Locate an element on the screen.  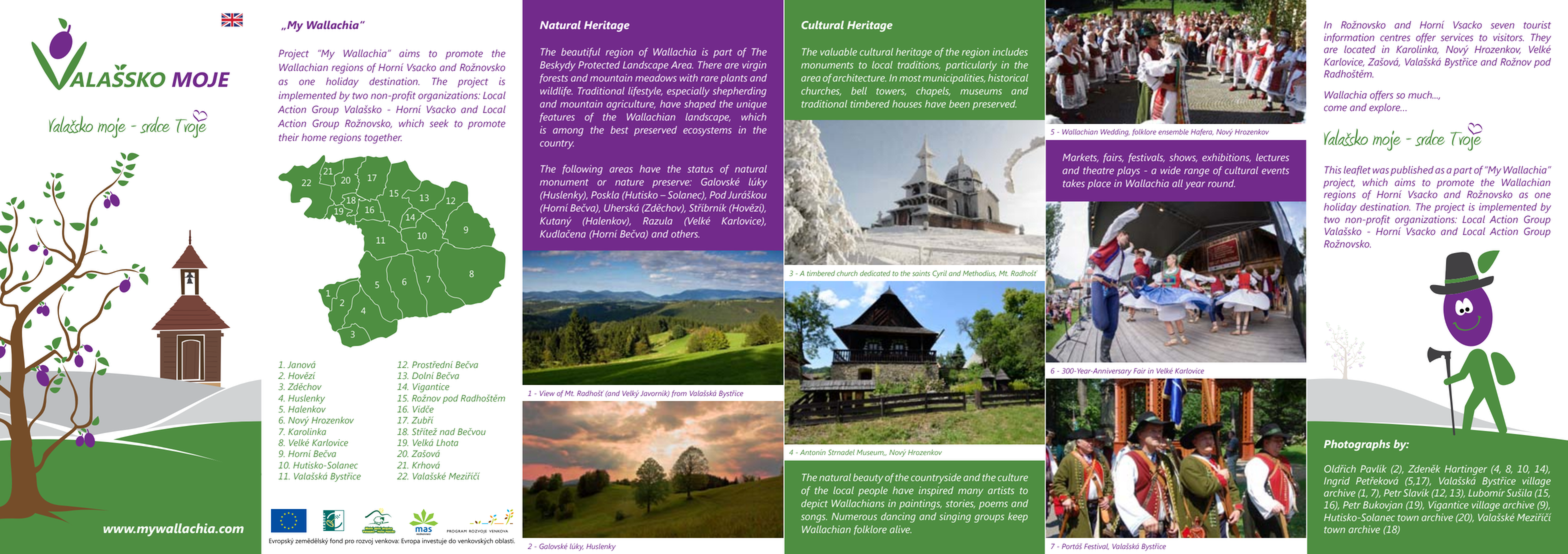
saints is located at coordinates (921, 273).
